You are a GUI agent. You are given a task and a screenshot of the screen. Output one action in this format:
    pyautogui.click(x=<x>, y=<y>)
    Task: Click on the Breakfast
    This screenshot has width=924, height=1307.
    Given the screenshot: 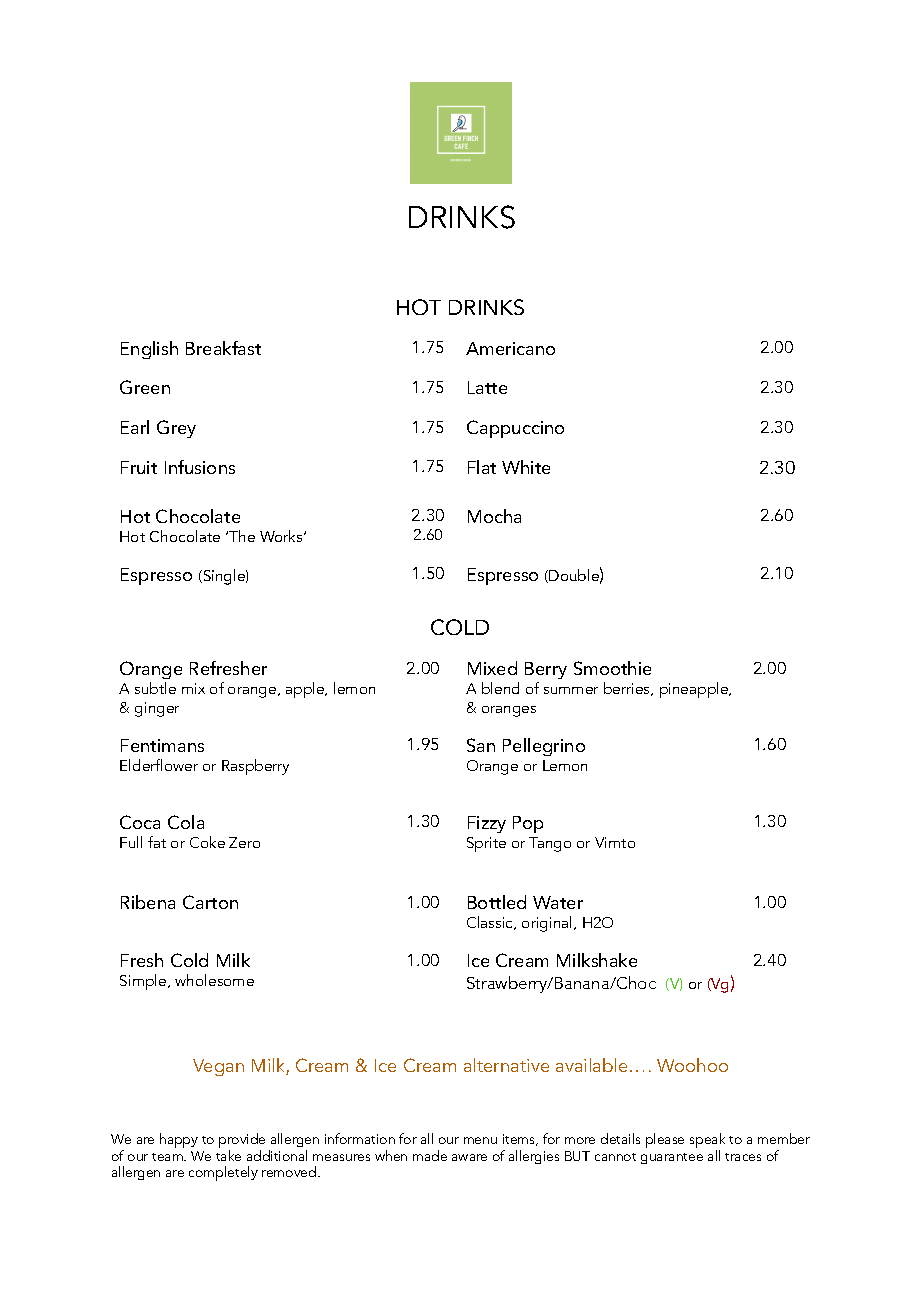 What is the action you would take?
    pyautogui.click(x=223, y=348)
